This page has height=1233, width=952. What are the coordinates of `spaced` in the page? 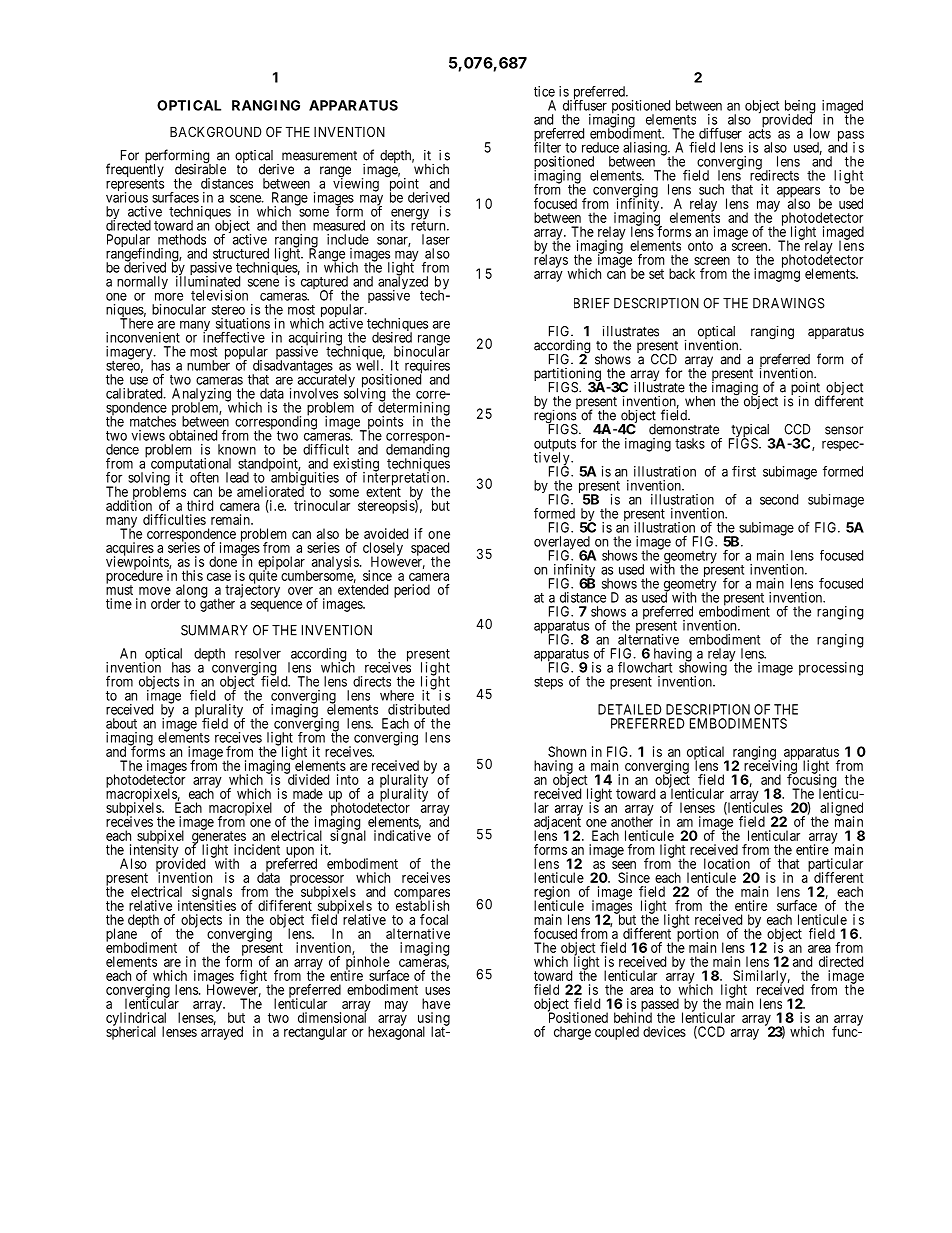 It's located at (430, 550).
